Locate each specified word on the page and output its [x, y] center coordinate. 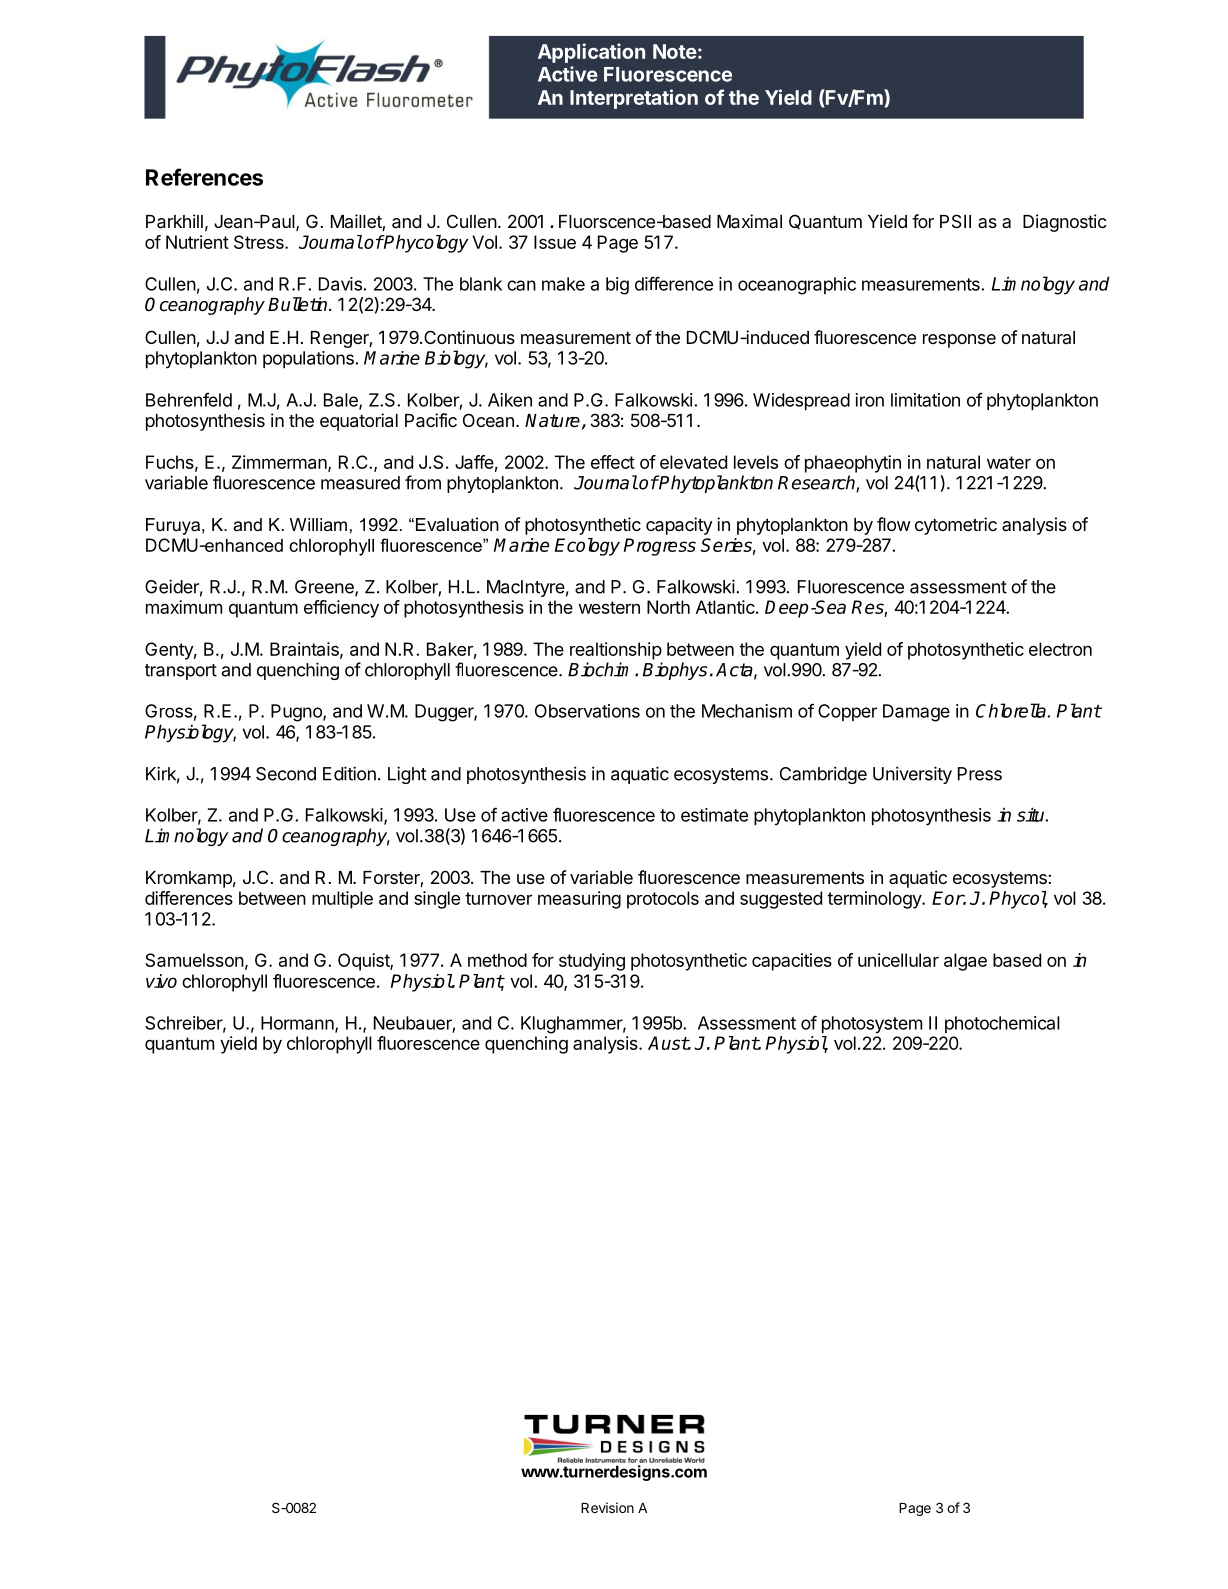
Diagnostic [1065, 223]
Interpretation [634, 99]
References [204, 177]
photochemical [1002, 1024]
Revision [607, 1507]
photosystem [872, 1025]
